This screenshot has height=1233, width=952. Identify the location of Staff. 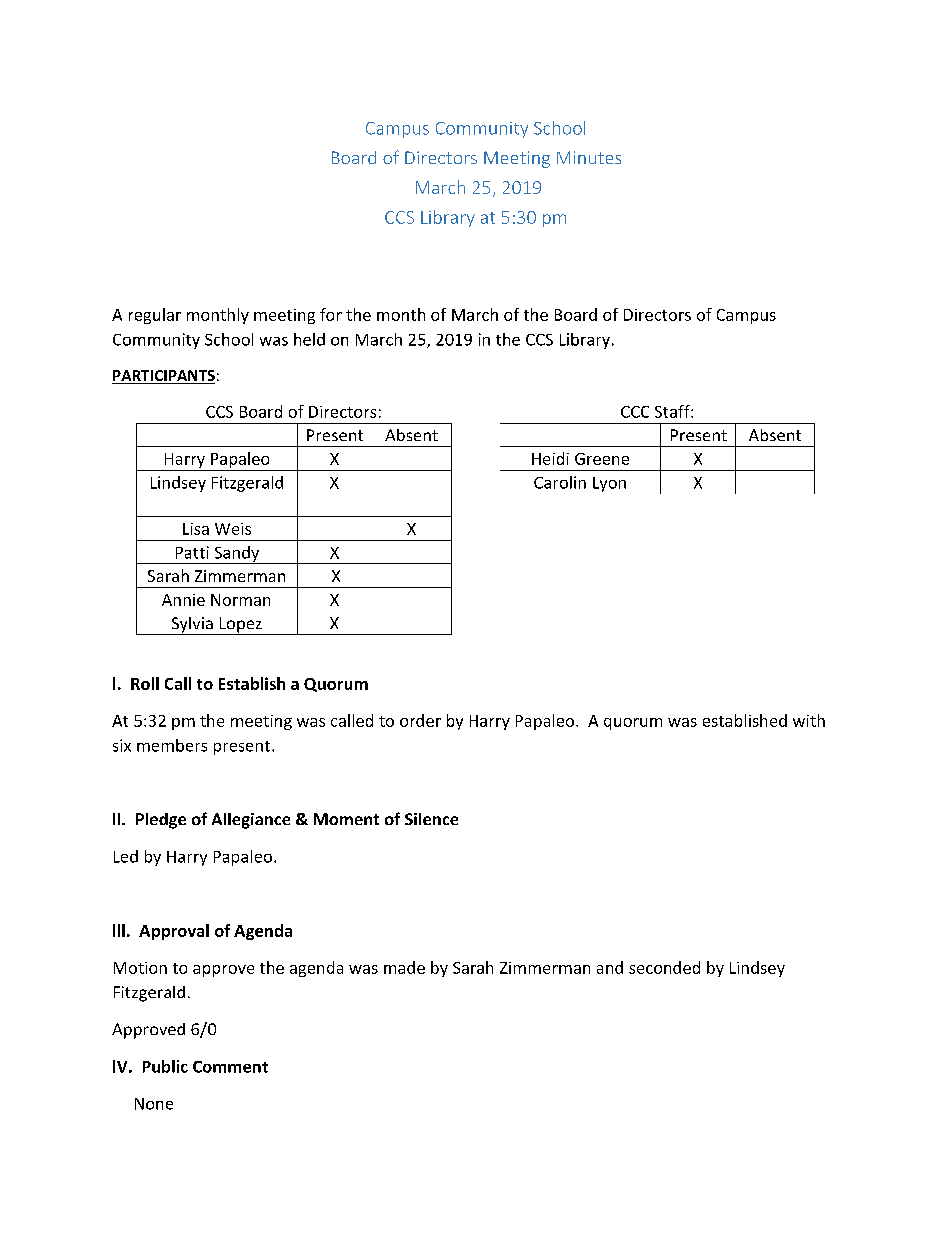
(673, 411).
